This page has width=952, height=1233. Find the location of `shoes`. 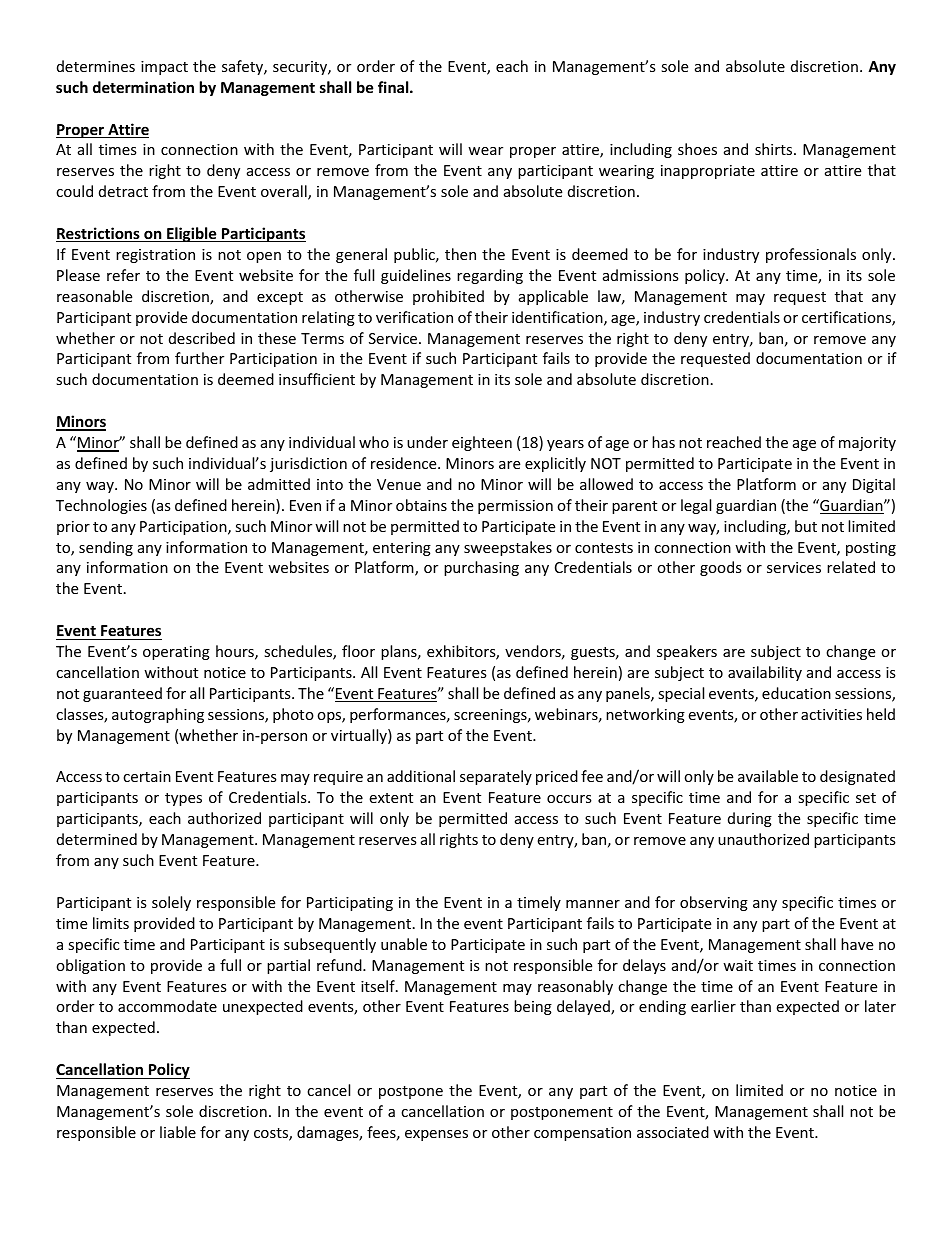

shoes is located at coordinates (697, 149).
